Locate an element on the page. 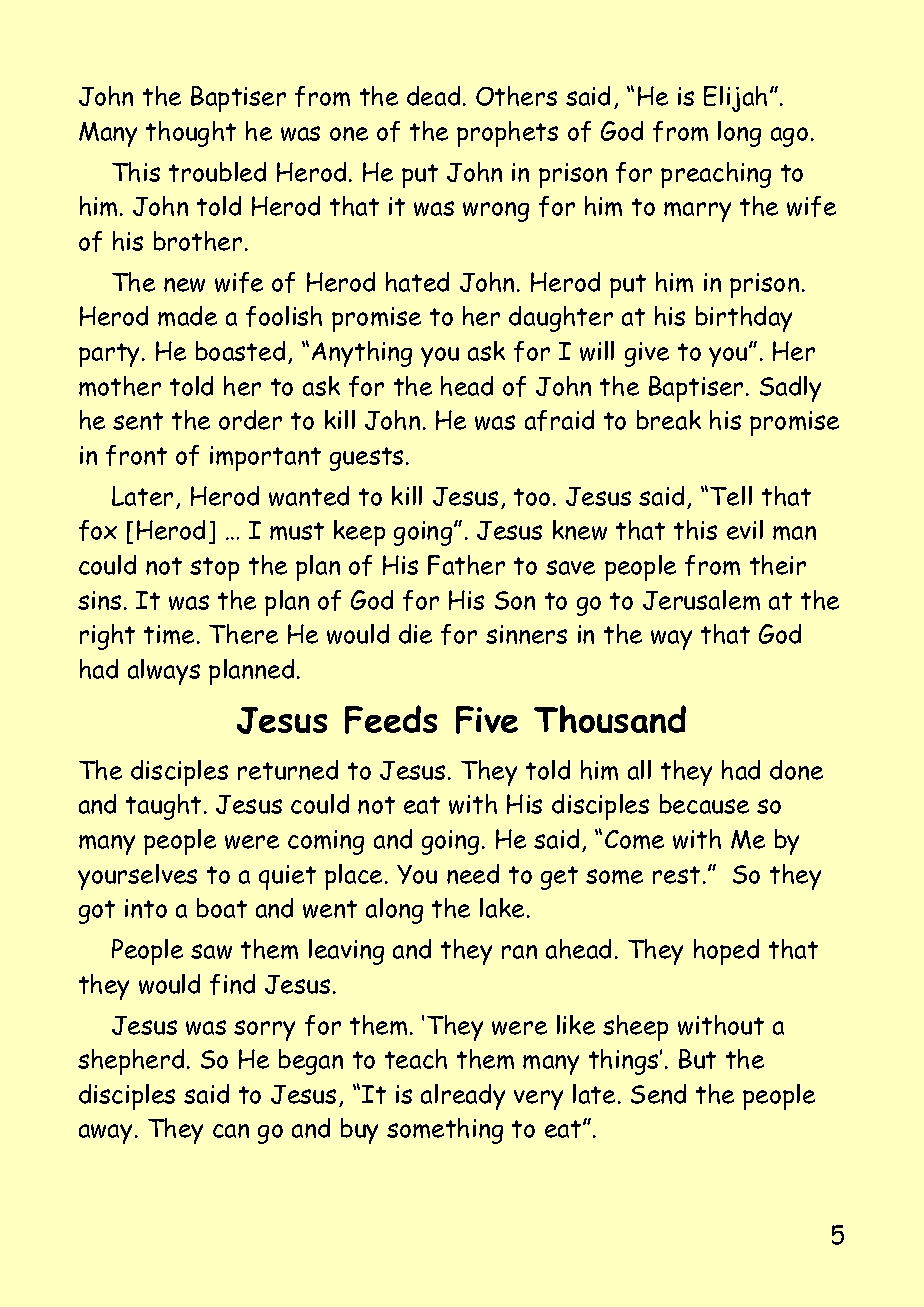  need is located at coordinates (473, 874).
